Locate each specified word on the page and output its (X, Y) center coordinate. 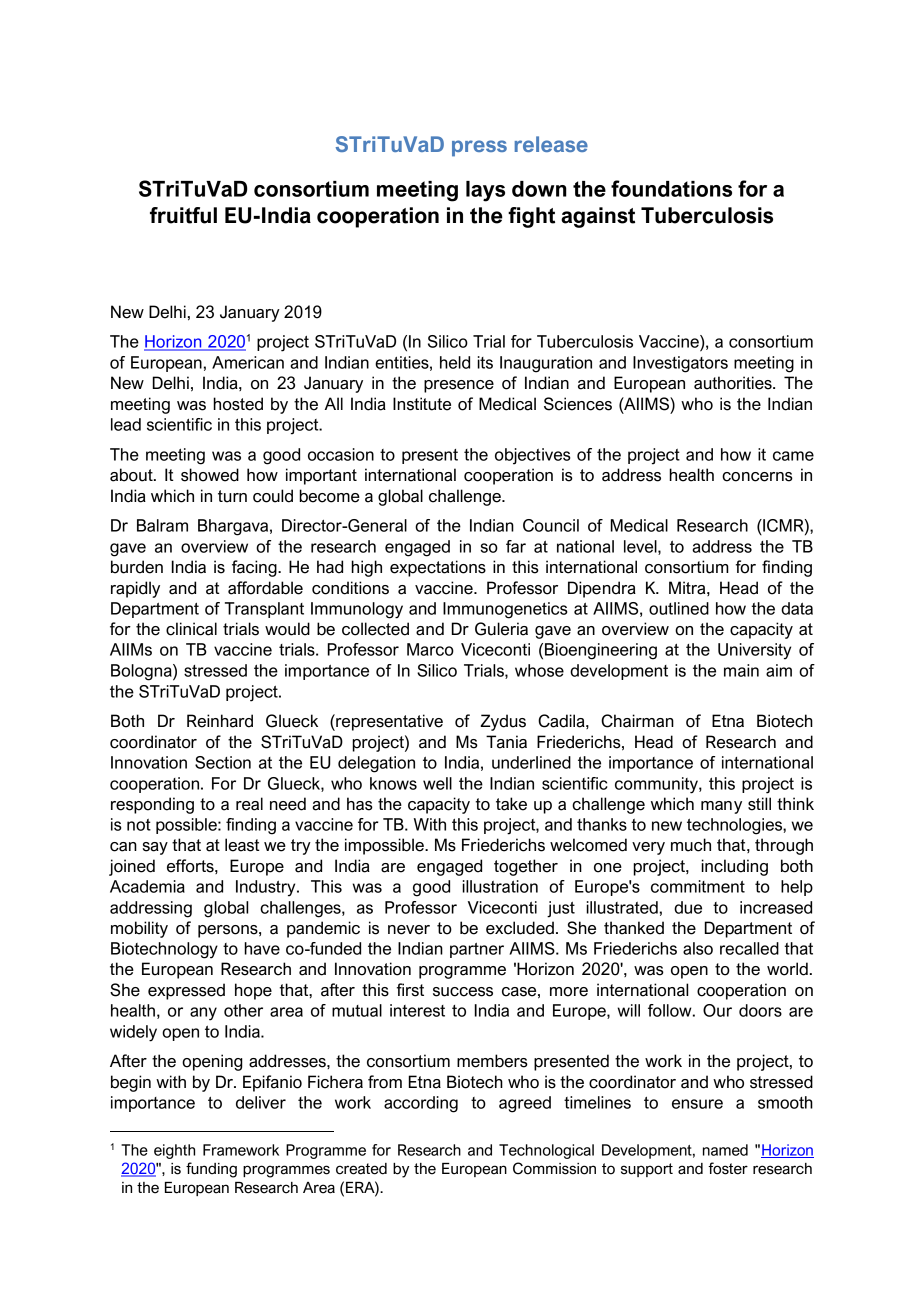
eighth (174, 1151)
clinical (191, 629)
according (421, 1104)
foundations (671, 188)
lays (485, 191)
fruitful (183, 215)
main (741, 670)
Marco (430, 649)
